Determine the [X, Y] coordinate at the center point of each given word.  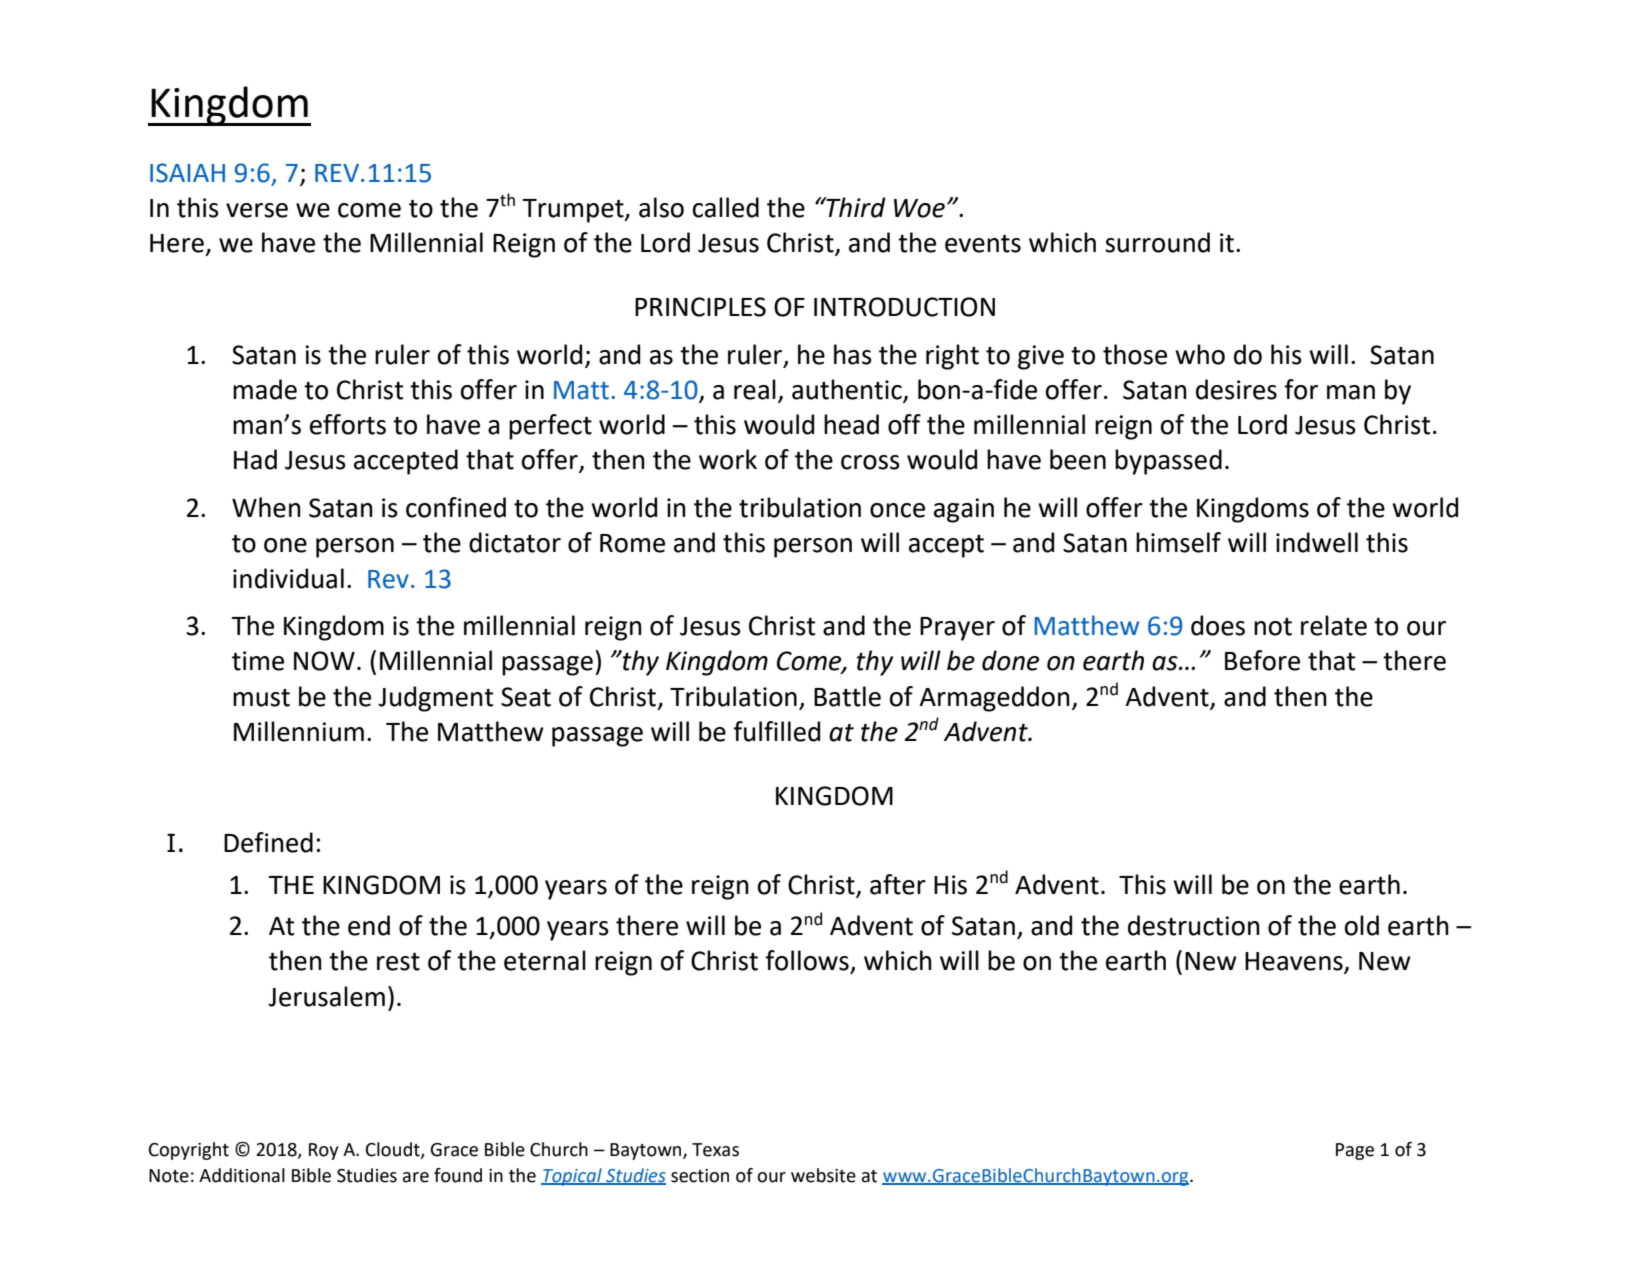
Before [1262, 660]
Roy [323, 1151]
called [726, 207]
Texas [715, 1150]
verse [257, 210]
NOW [324, 661]
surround [1157, 242]
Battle [847, 696]
